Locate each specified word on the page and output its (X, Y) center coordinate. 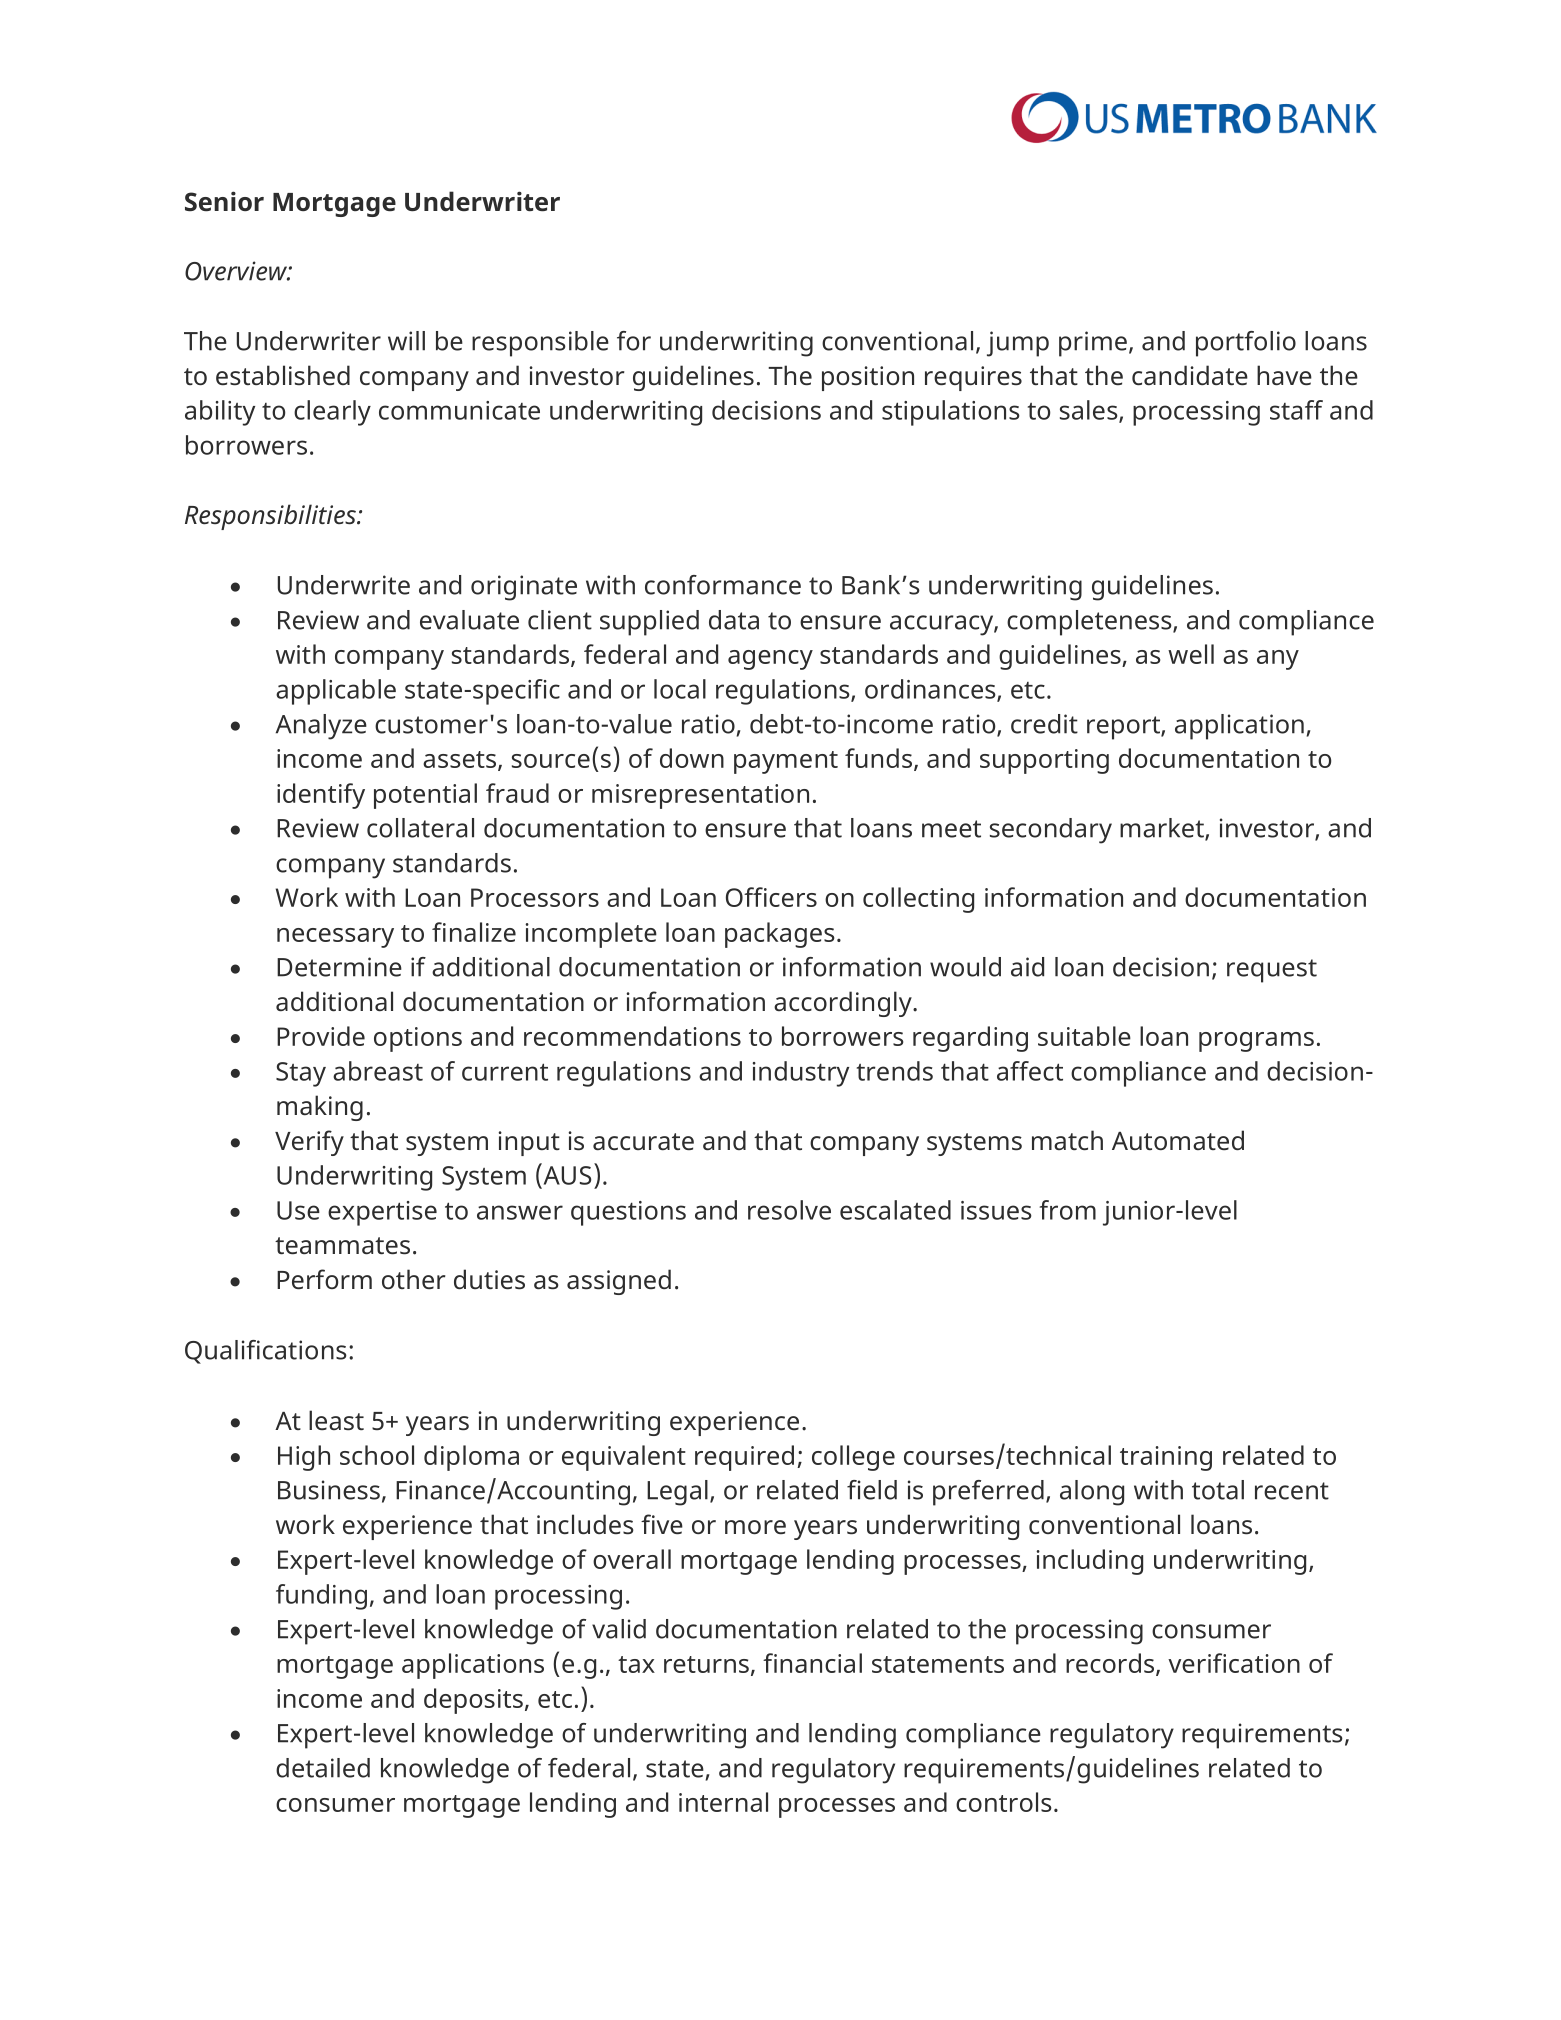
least (336, 1420)
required (744, 1458)
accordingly (844, 1004)
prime (1093, 344)
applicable (336, 692)
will (406, 341)
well (1191, 654)
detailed (323, 1768)
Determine (339, 967)
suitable (1084, 1036)
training (1166, 1458)
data (734, 620)
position (868, 378)
